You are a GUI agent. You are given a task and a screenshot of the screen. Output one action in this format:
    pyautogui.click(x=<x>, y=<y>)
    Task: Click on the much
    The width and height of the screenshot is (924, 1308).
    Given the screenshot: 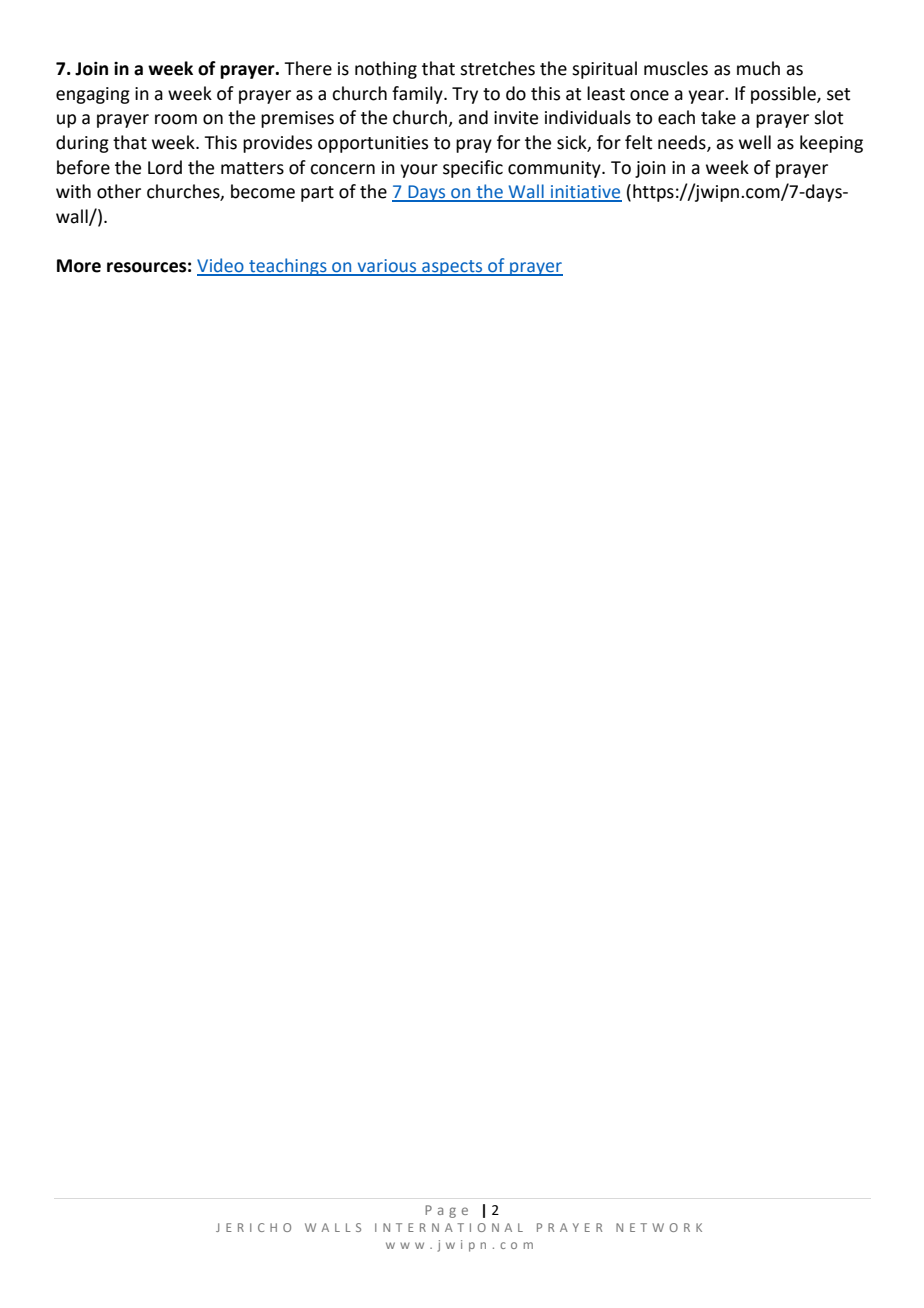 What is the action you would take?
    pyautogui.click(x=758, y=68)
